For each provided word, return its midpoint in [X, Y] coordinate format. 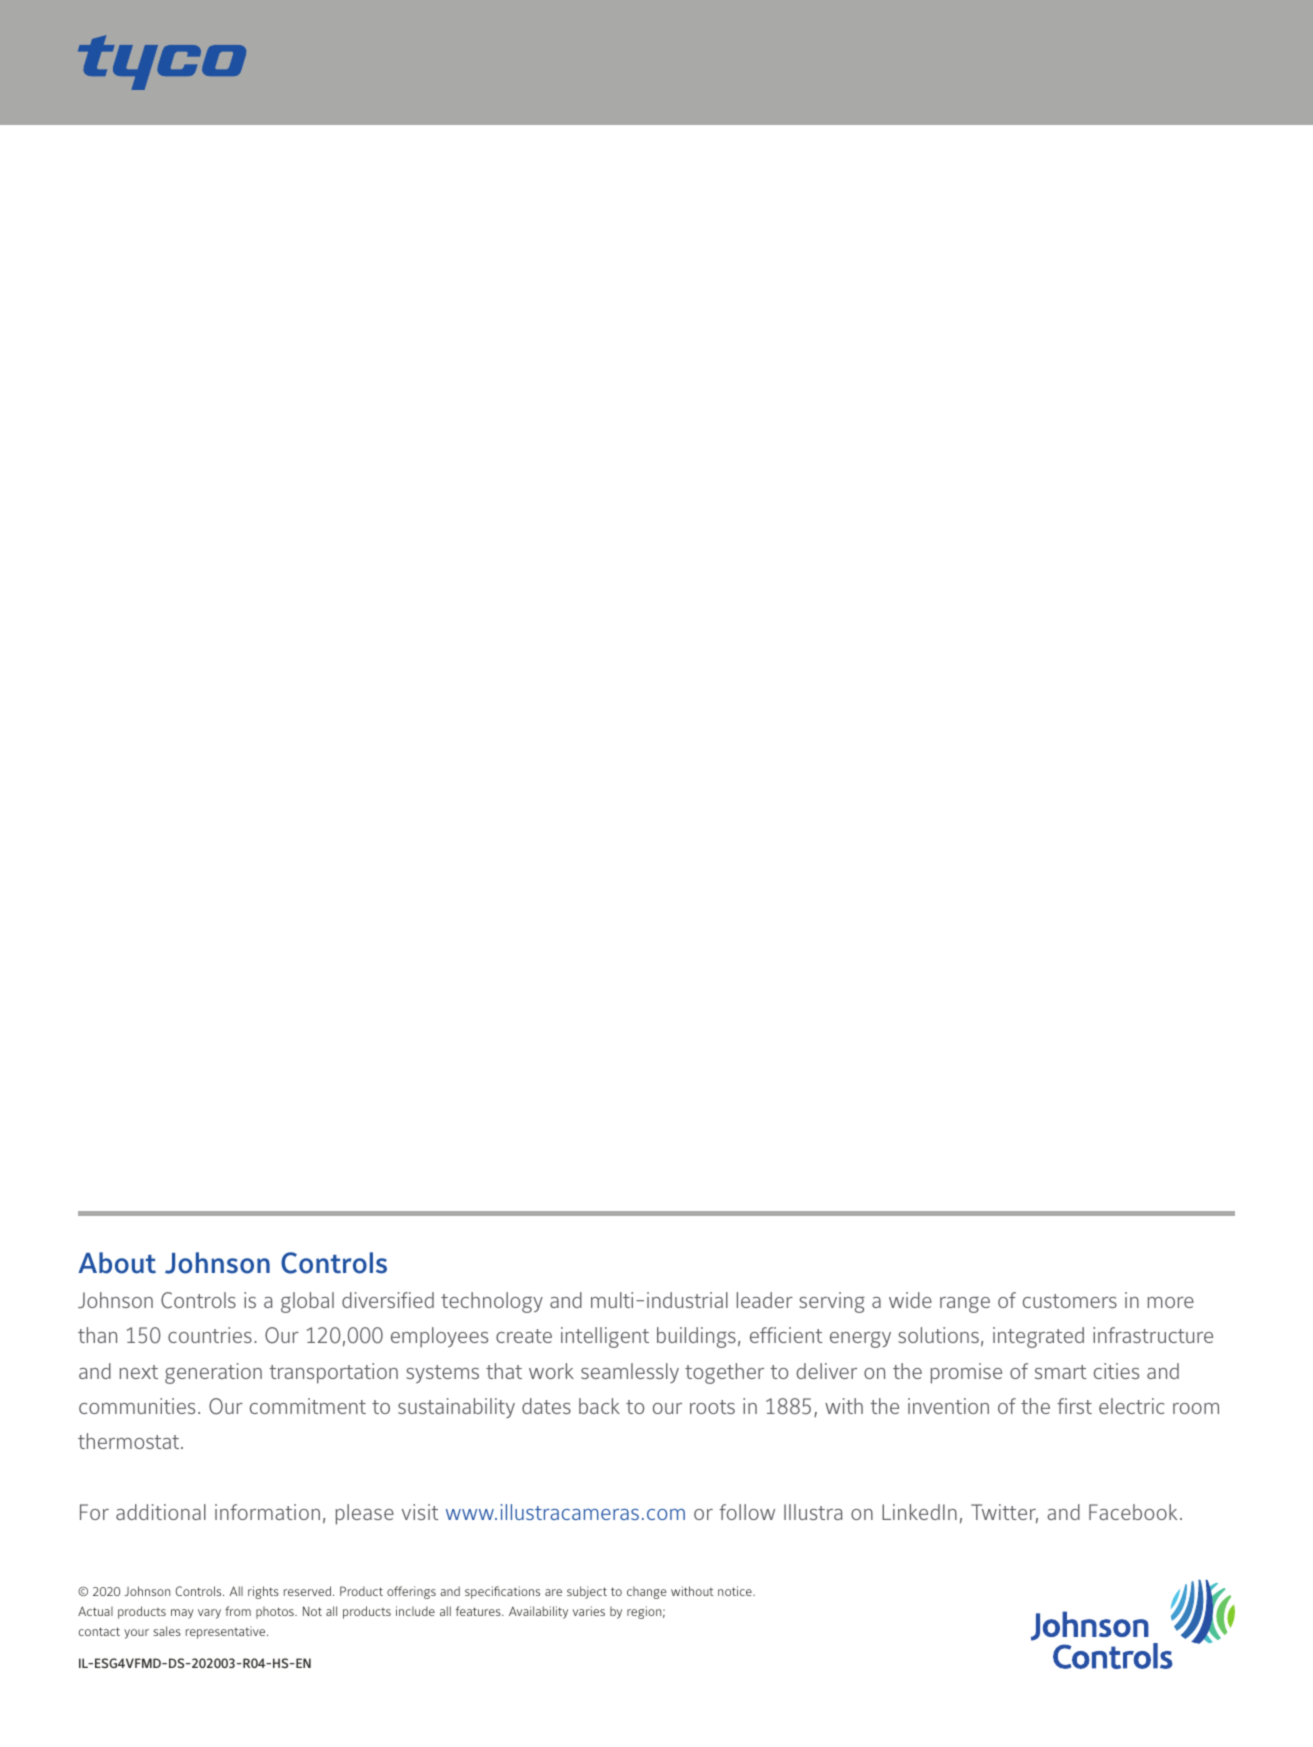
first [1074, 1406]
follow [747, 1512]
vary [209, 1614]
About [117, 1263]
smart [1060, 1372]
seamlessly [630, 1373]
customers [1070, 1301]
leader [765, 1300]
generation [213, 1373]
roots [712, 1407]
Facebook [1133, 1512]
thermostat [130, 1441]
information [267, 1512]
